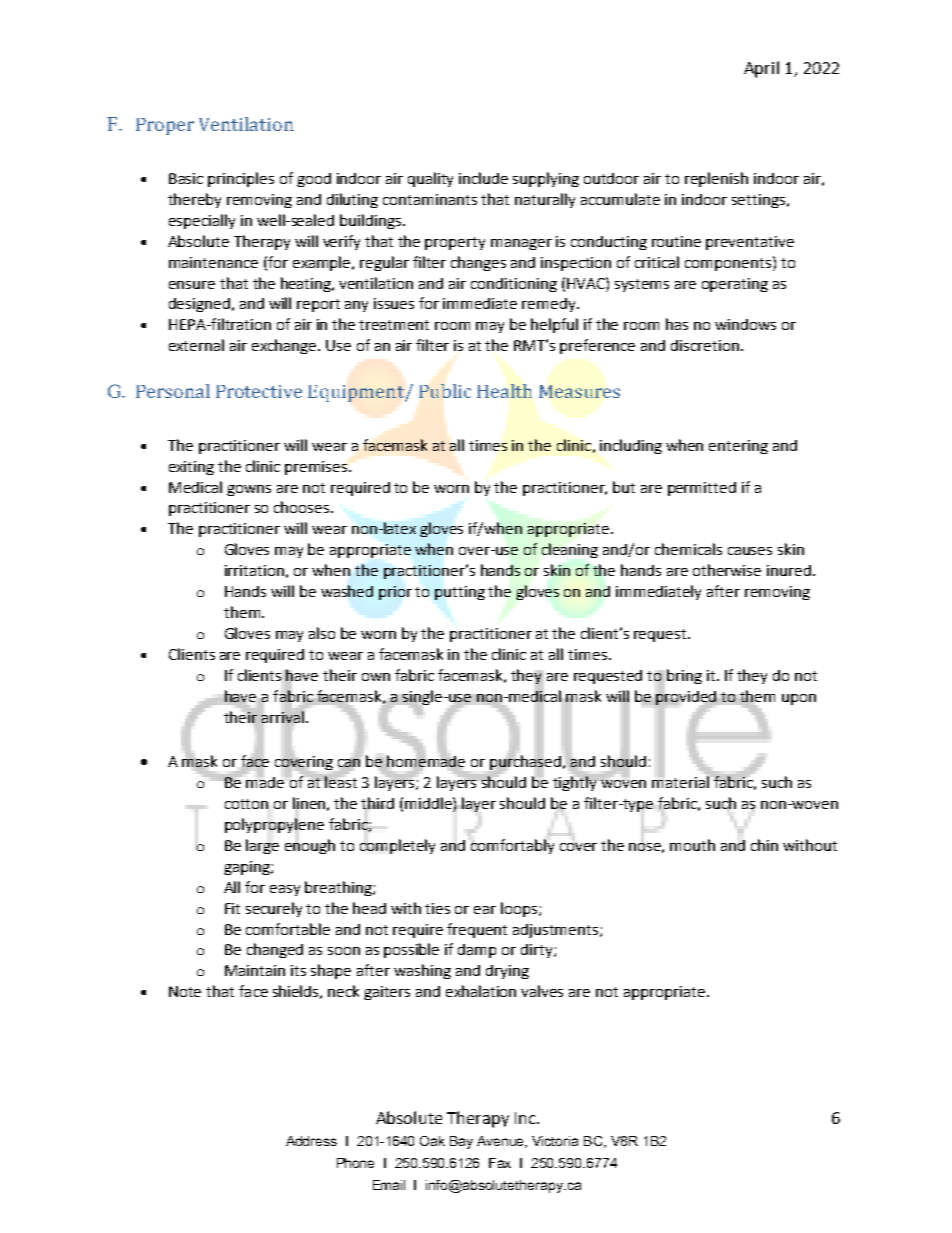  Describe the element at coordinates (322, 633) in the screenshot. I see `also` at that location.
